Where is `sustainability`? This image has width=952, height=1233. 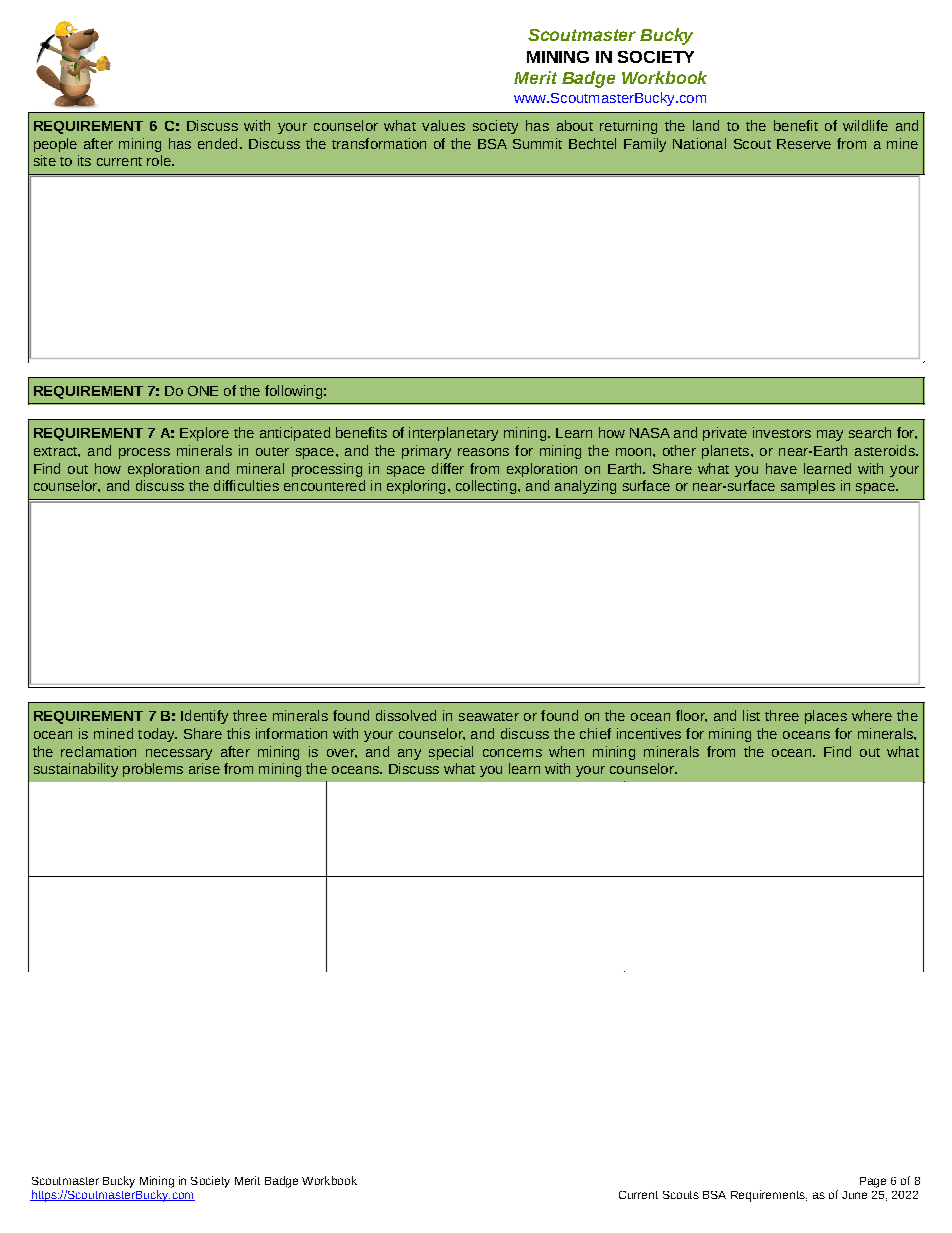 sustainability is located at coordinates (76, 770).
